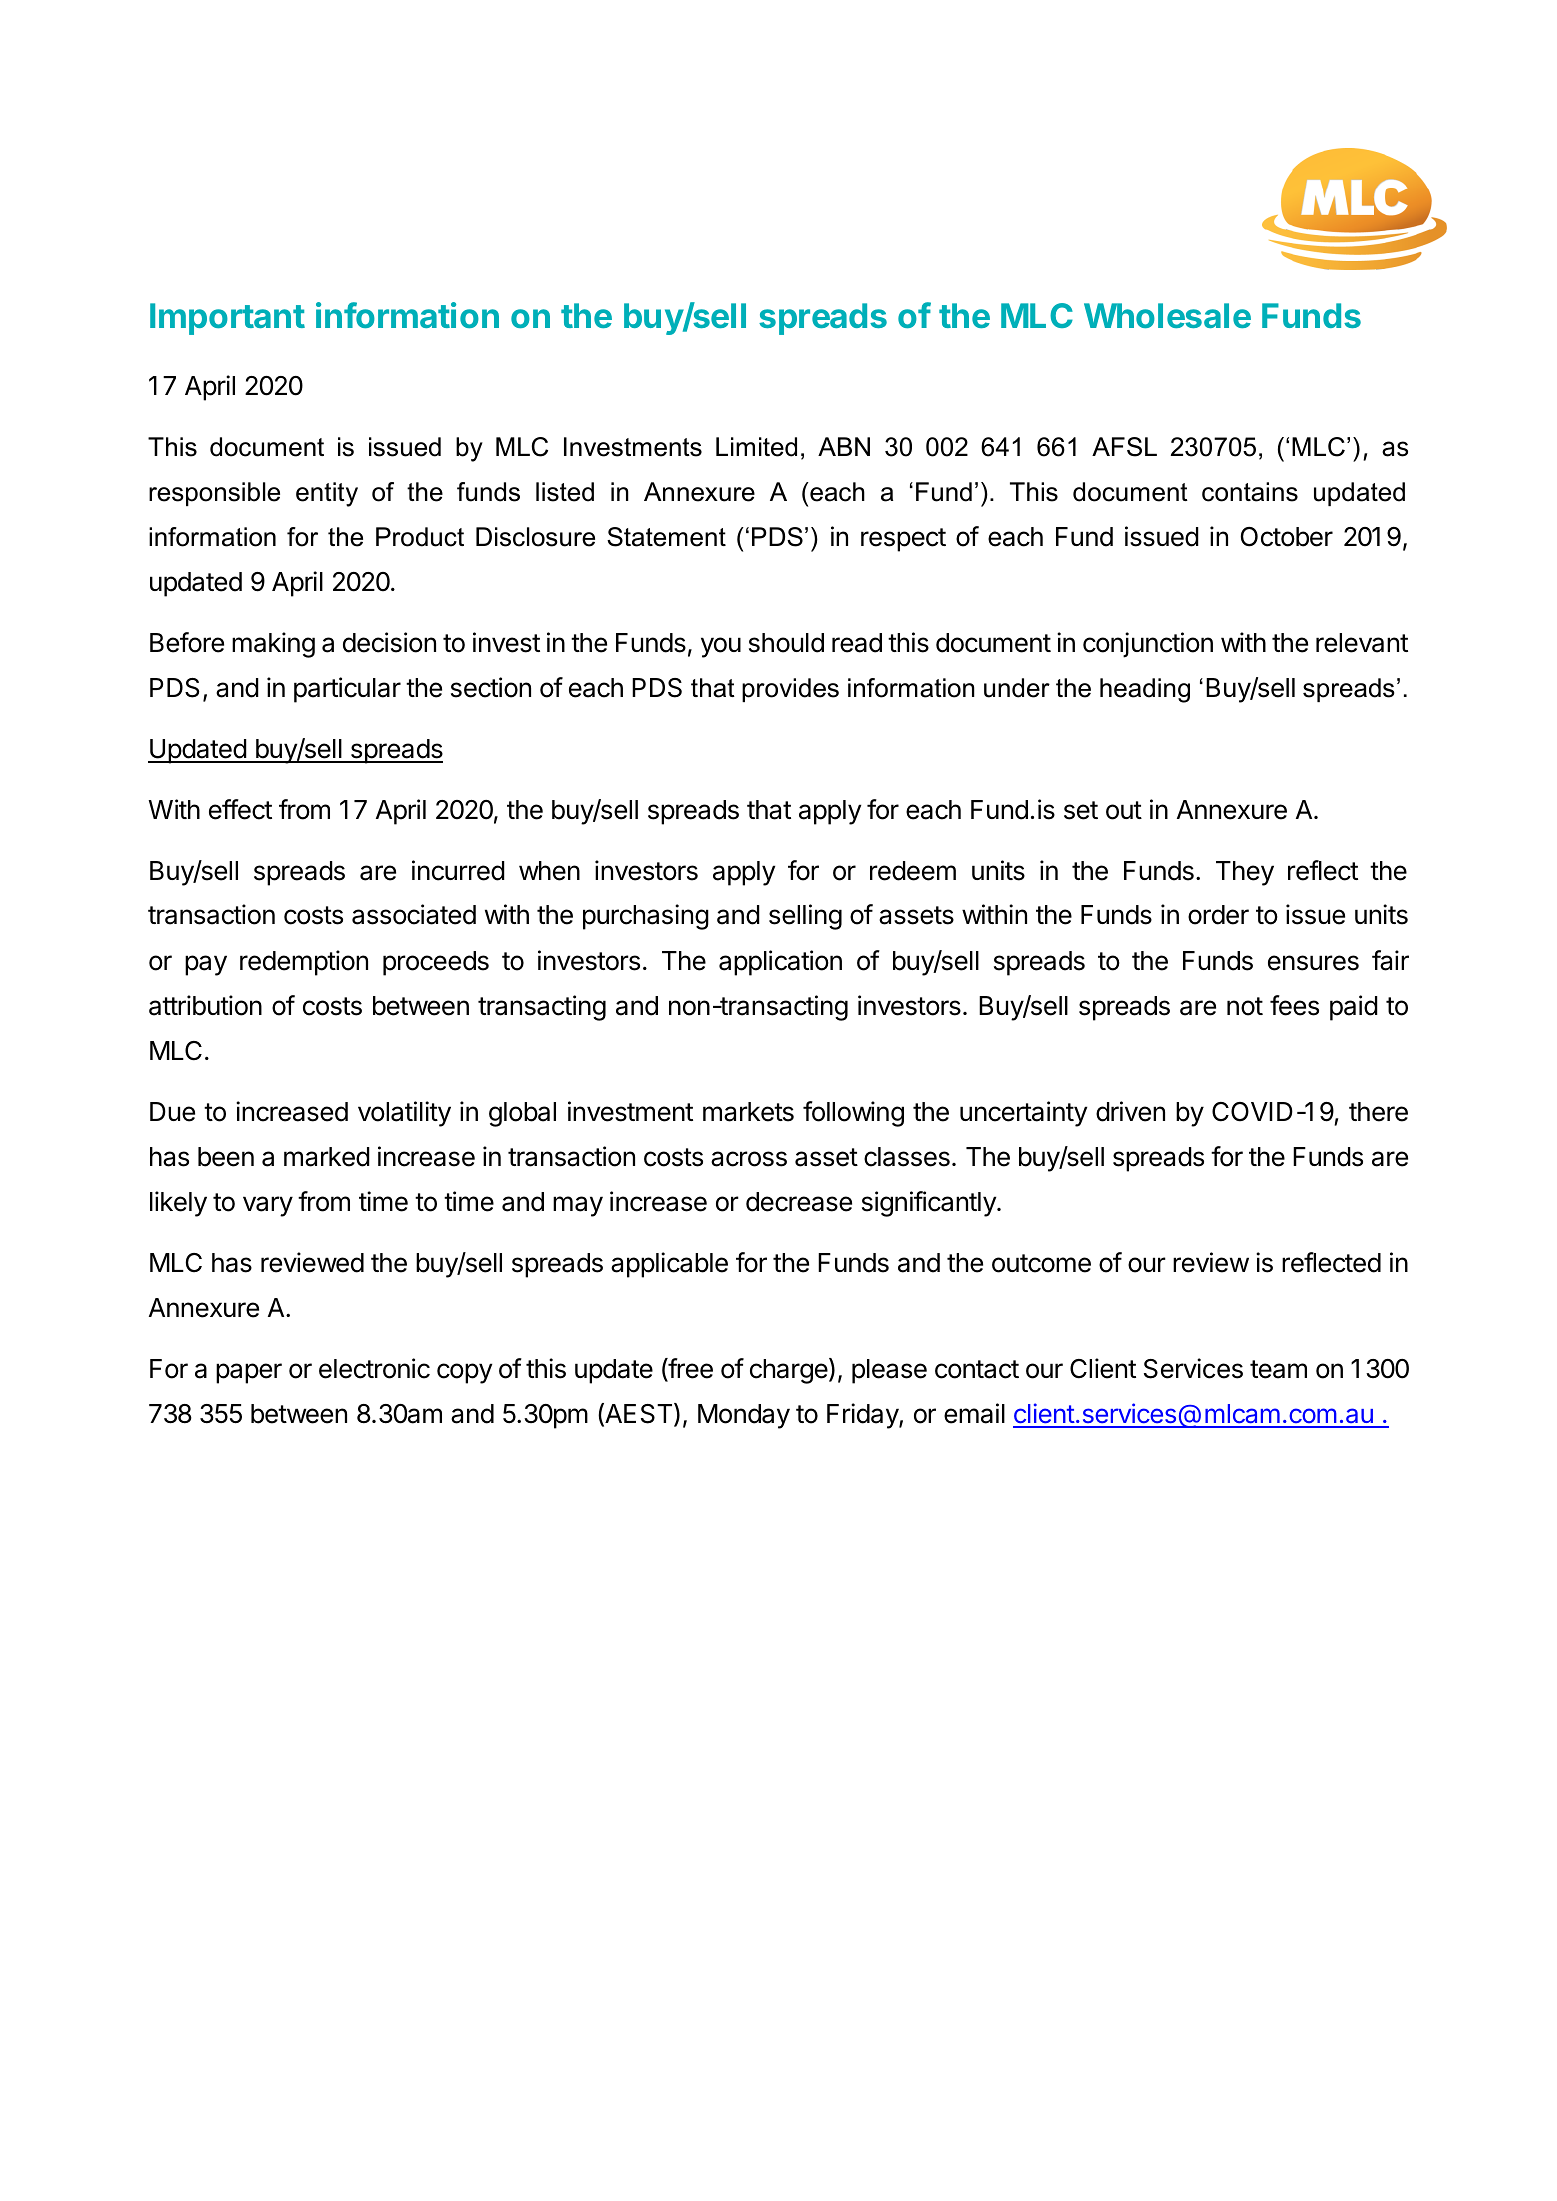  What do you see at coordinates (240, 809) in the screenshot?
I see `effect` at bounding box center [240, 809].
